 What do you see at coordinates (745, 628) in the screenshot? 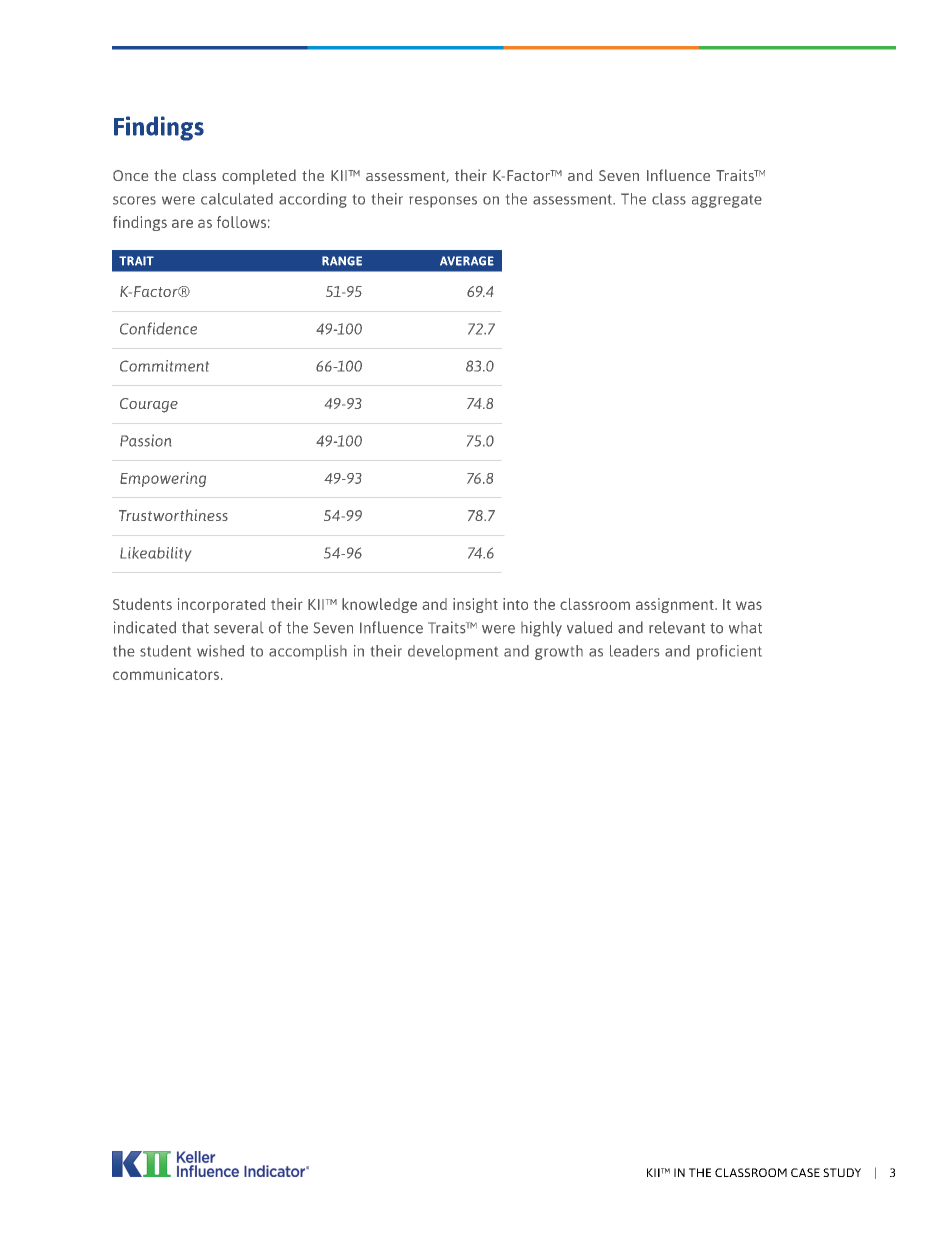
I see `what` at bounding box center [745, 628].
